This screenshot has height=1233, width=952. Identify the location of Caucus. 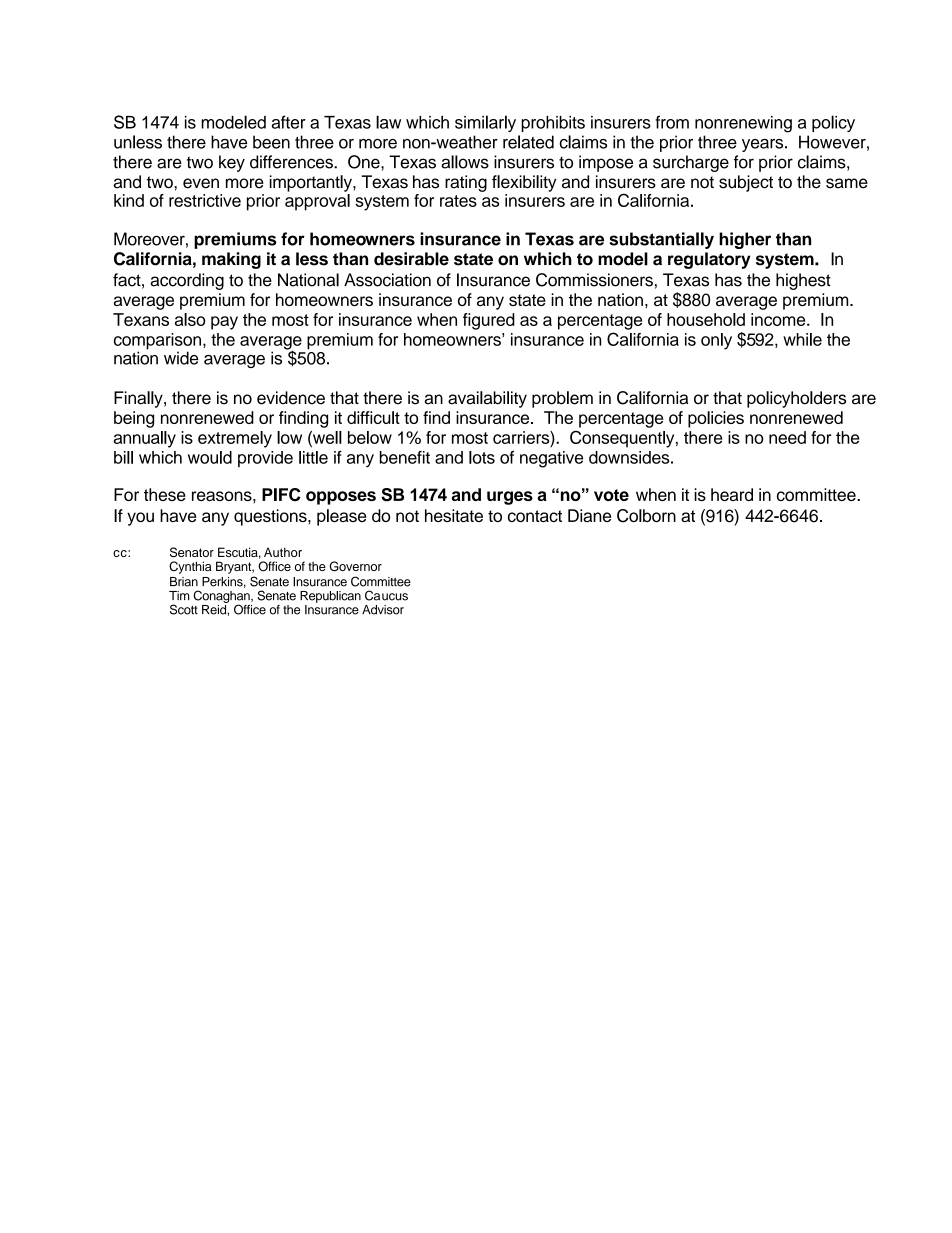
(386, 595).
